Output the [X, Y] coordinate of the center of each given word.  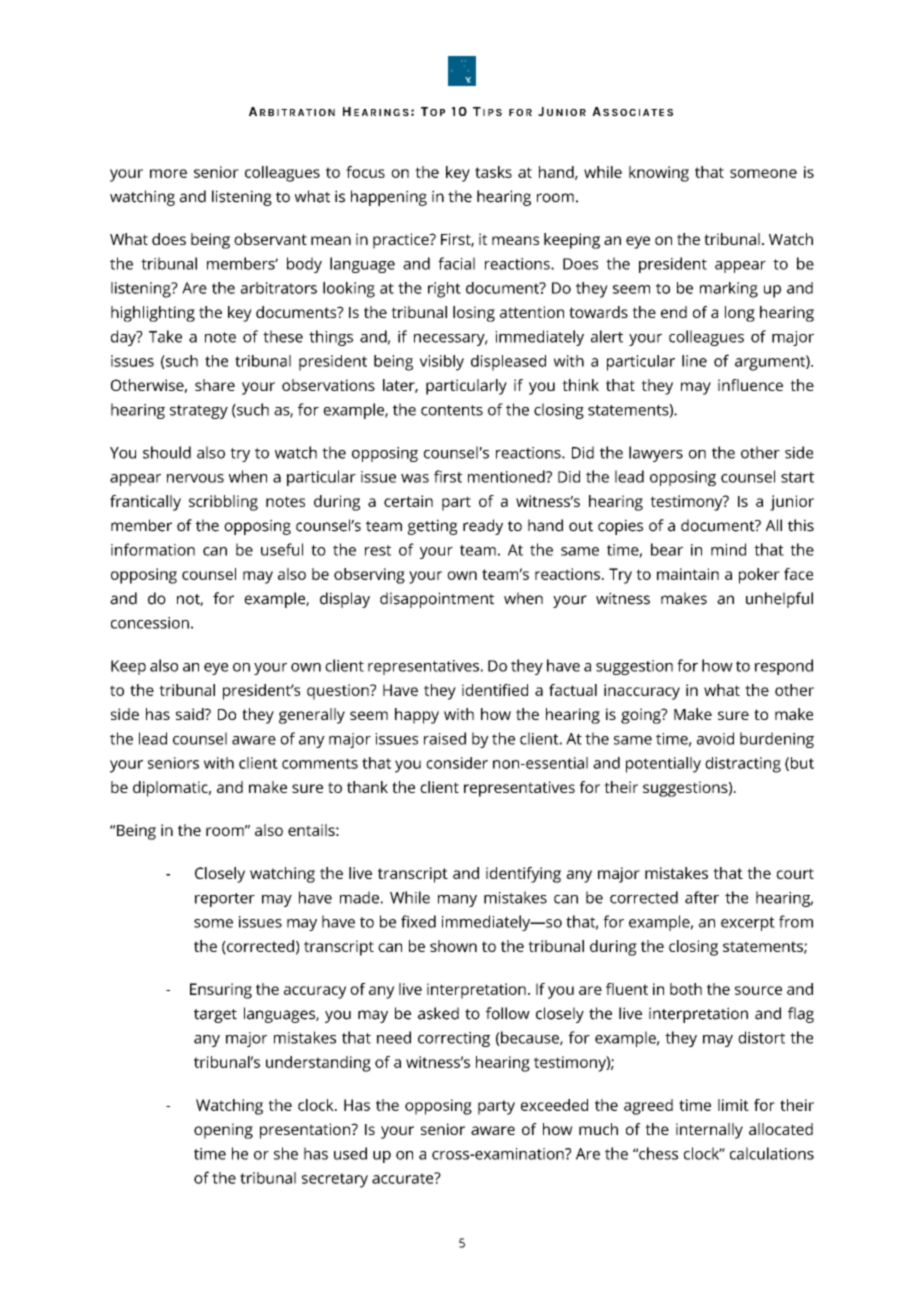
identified [495, 690]
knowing [659, 174]
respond [784, 667]
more [168, 173]
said [191, 714]
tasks [493, 172]
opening [223, 1131]
